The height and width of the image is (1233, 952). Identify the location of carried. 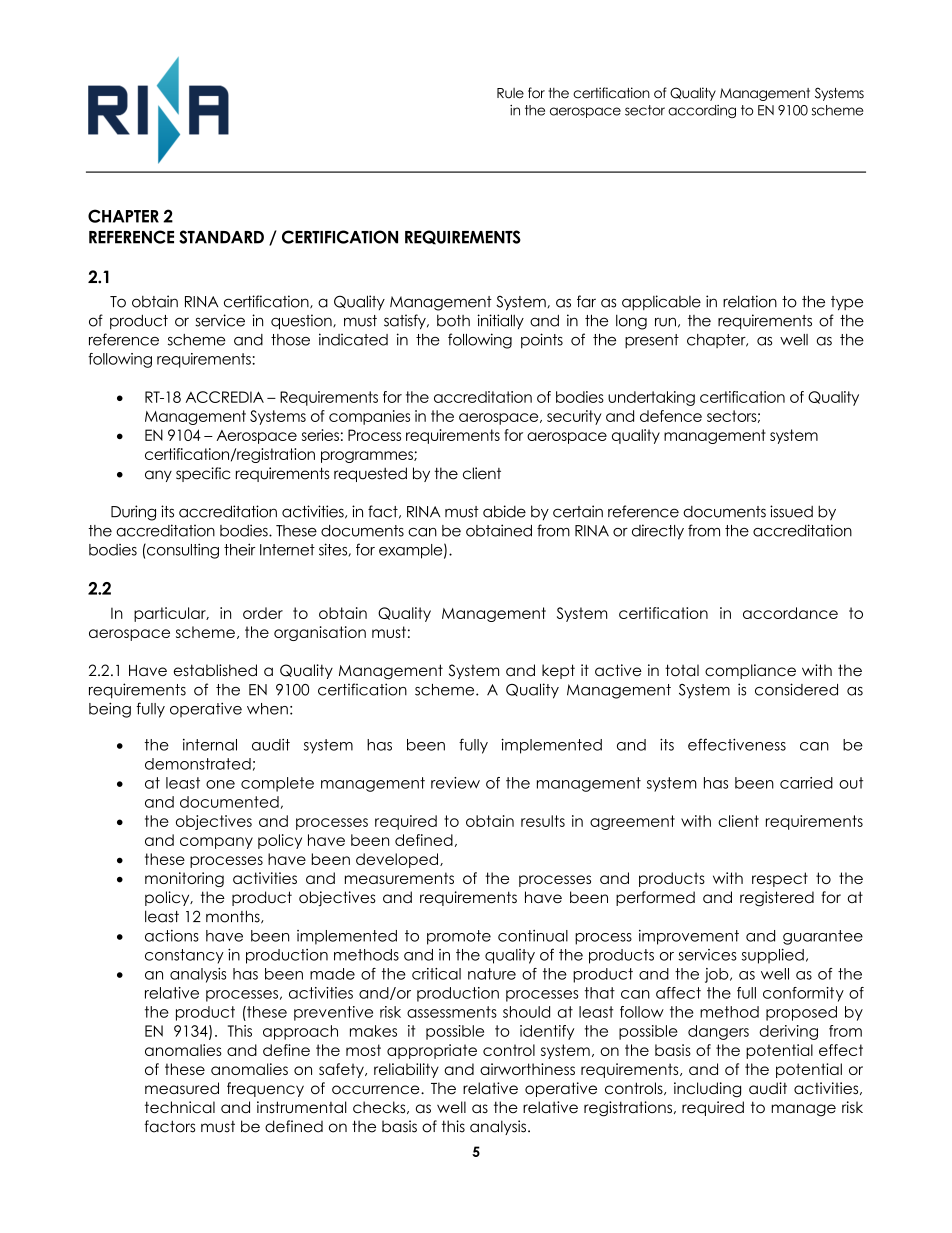
(806, 783).
